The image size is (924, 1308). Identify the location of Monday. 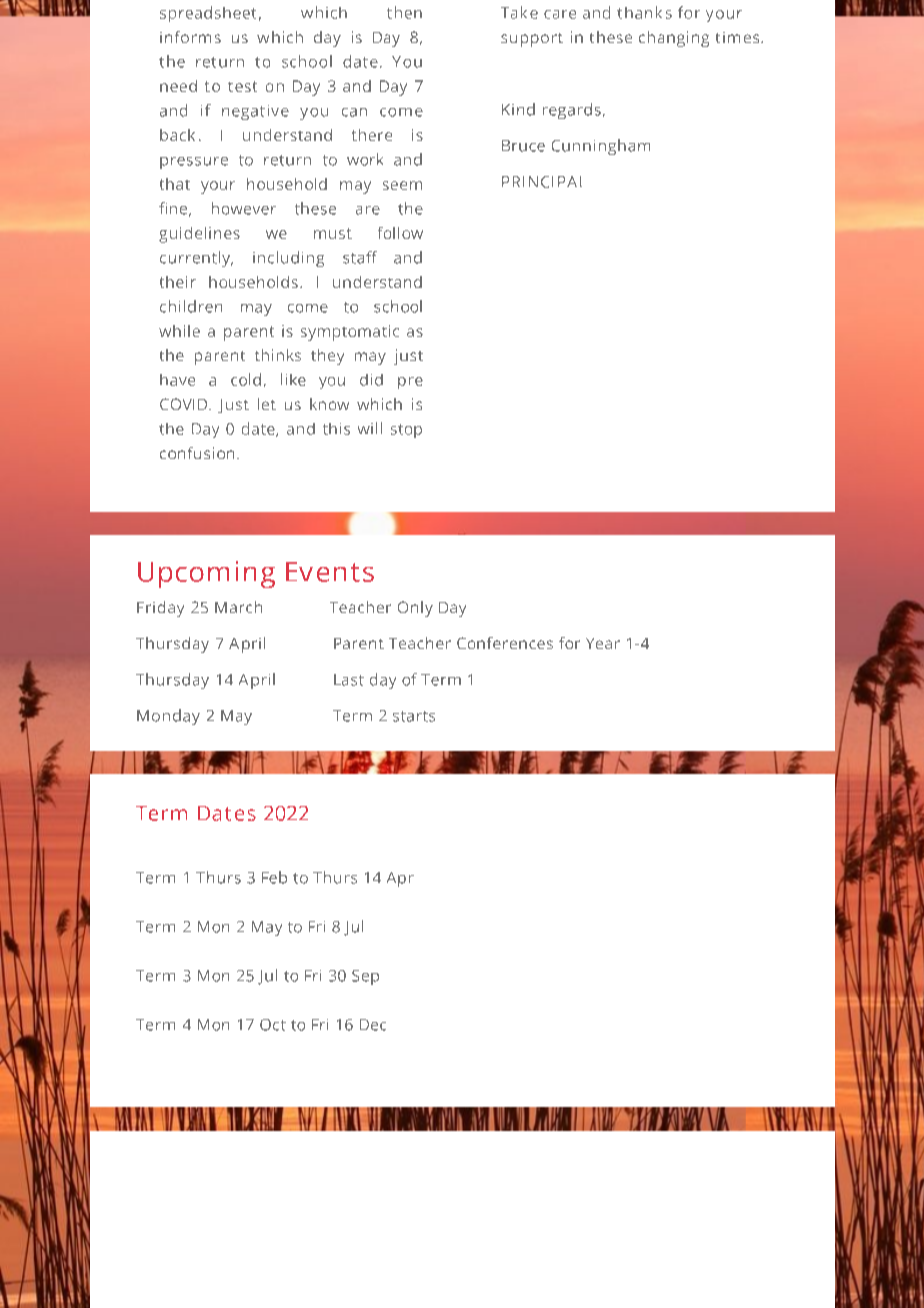
(168, 717).
